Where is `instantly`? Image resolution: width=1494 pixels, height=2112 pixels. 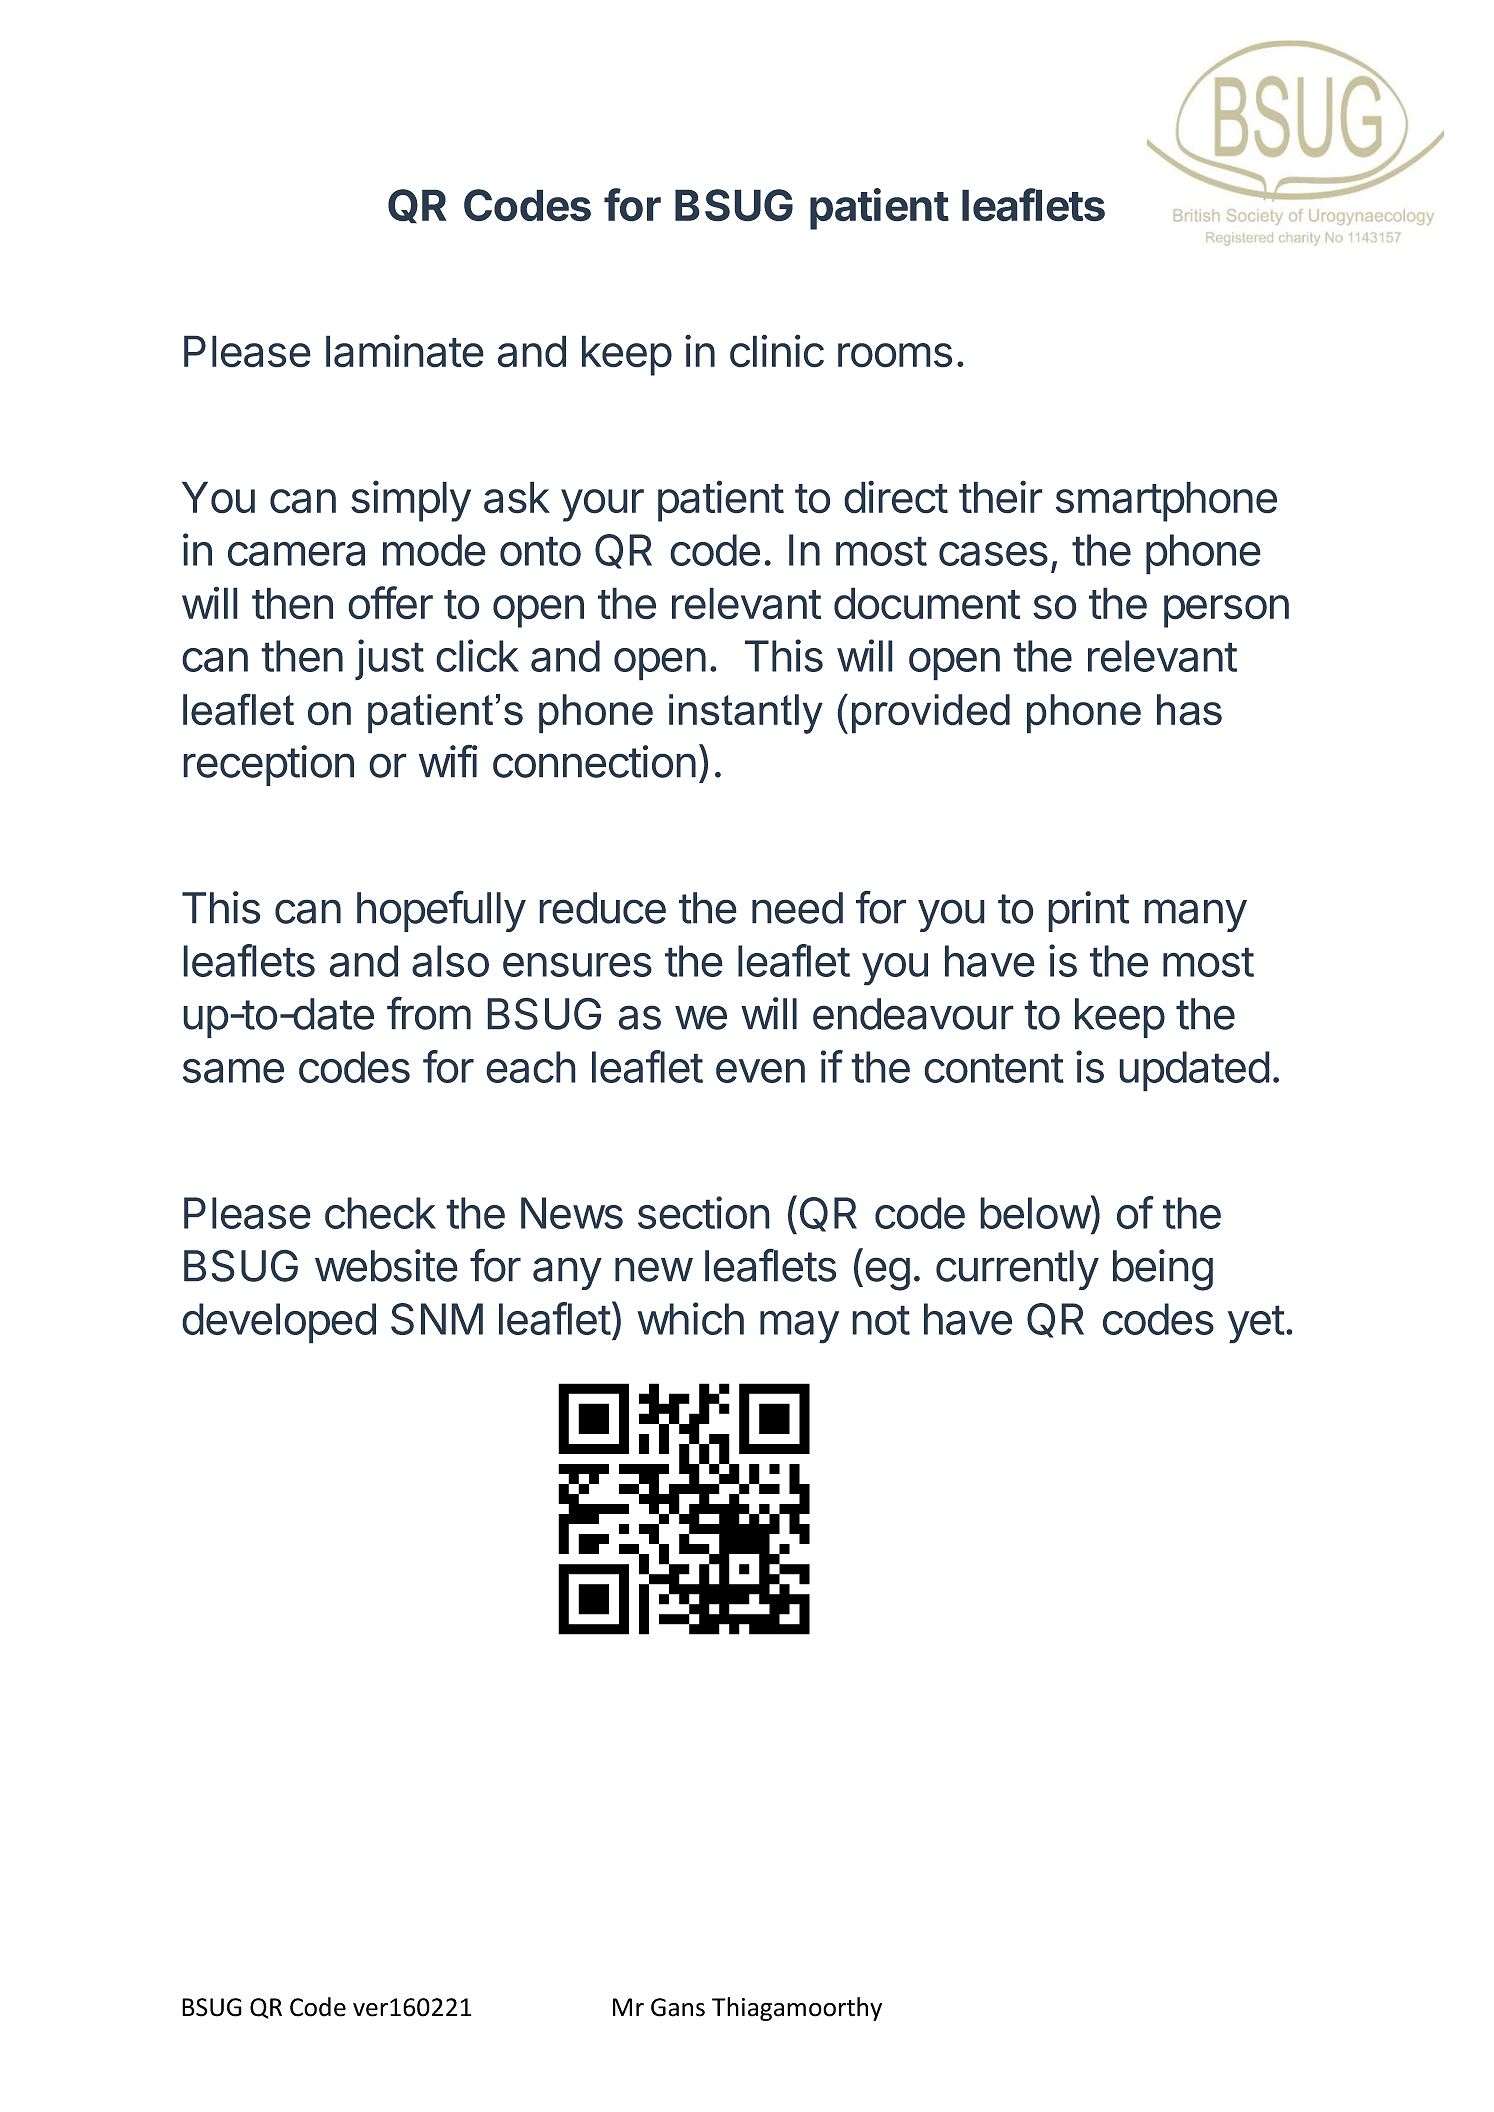
instantly is located at coordinates (746, 714).
